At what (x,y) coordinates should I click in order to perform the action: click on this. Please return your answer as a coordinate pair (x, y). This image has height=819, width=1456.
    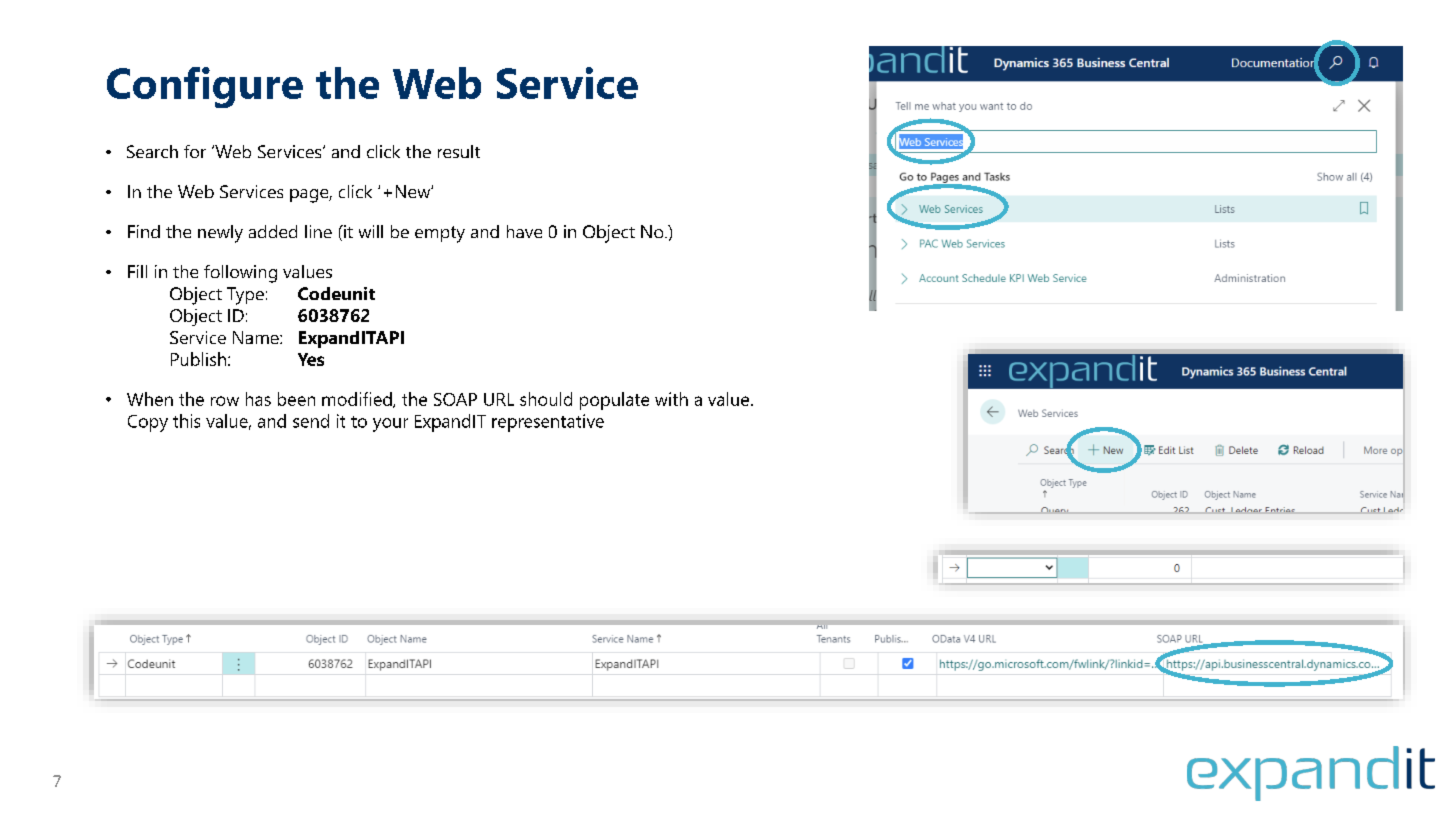
    Looking at the image, I should click on (186, 421).
